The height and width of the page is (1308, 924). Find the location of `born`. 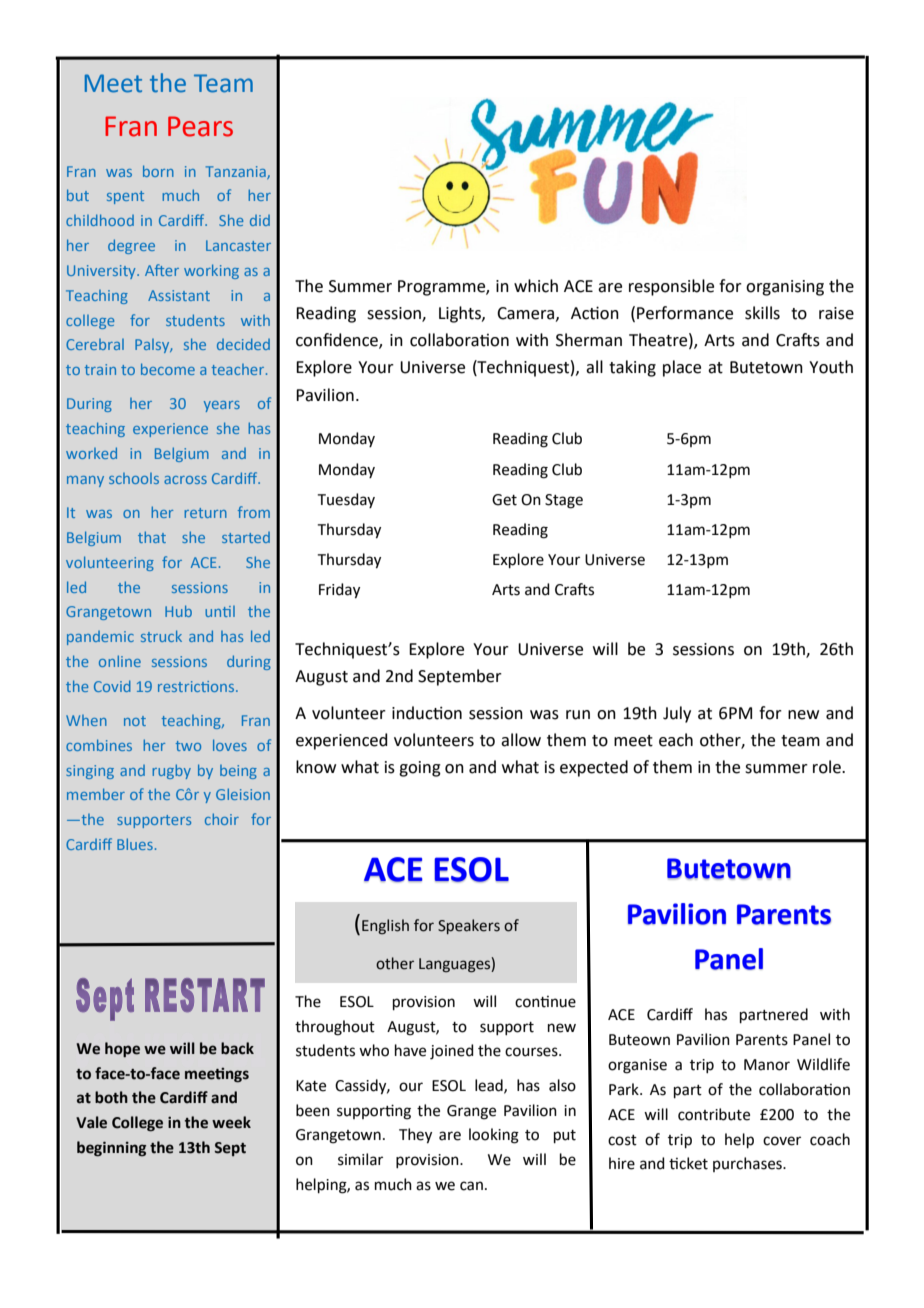

born is located at coordinates (158, 171).
